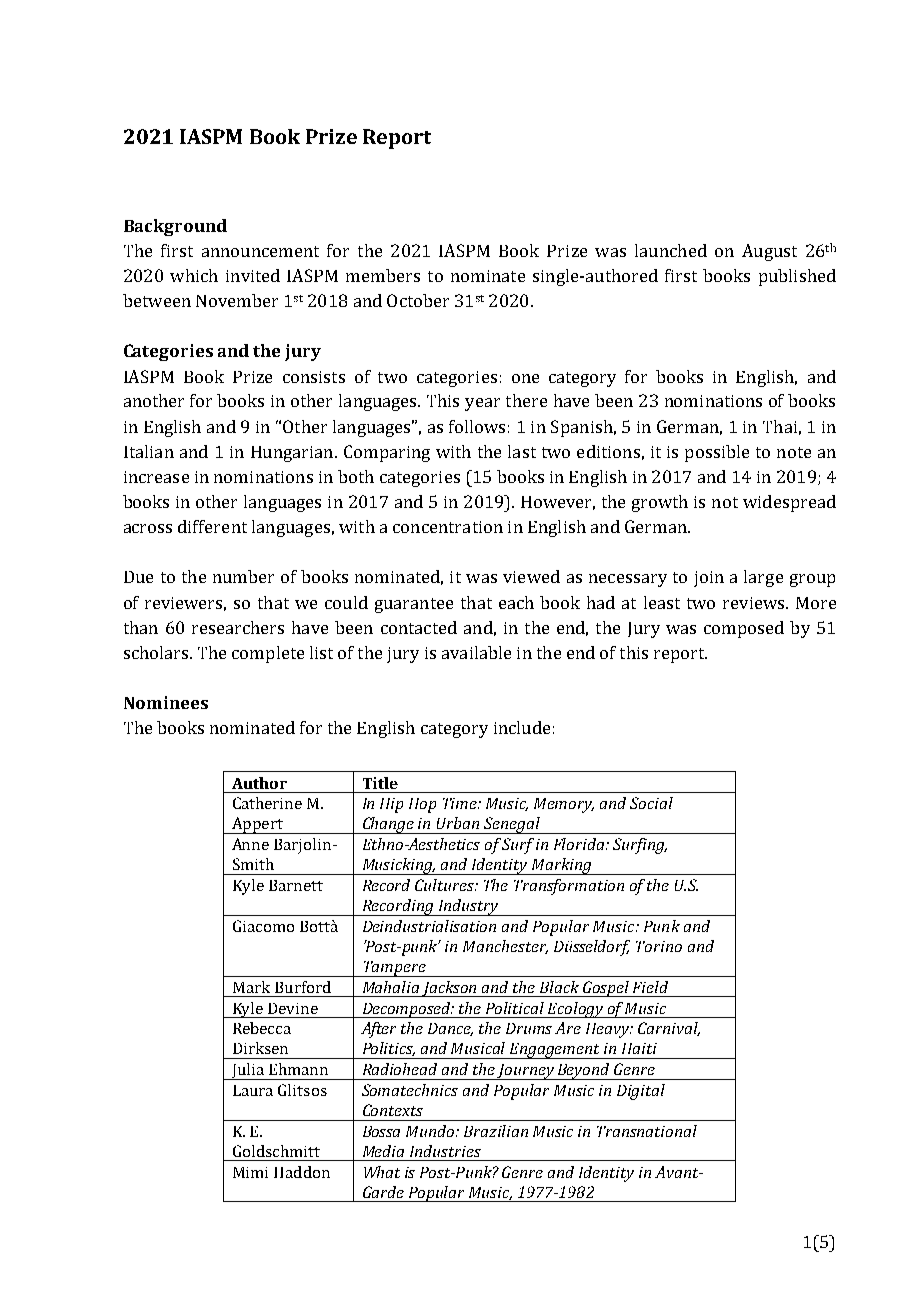 Image resolution: width=924 pixels, height=1308 pixels. I want to click on reviews, so click(755, 603).
